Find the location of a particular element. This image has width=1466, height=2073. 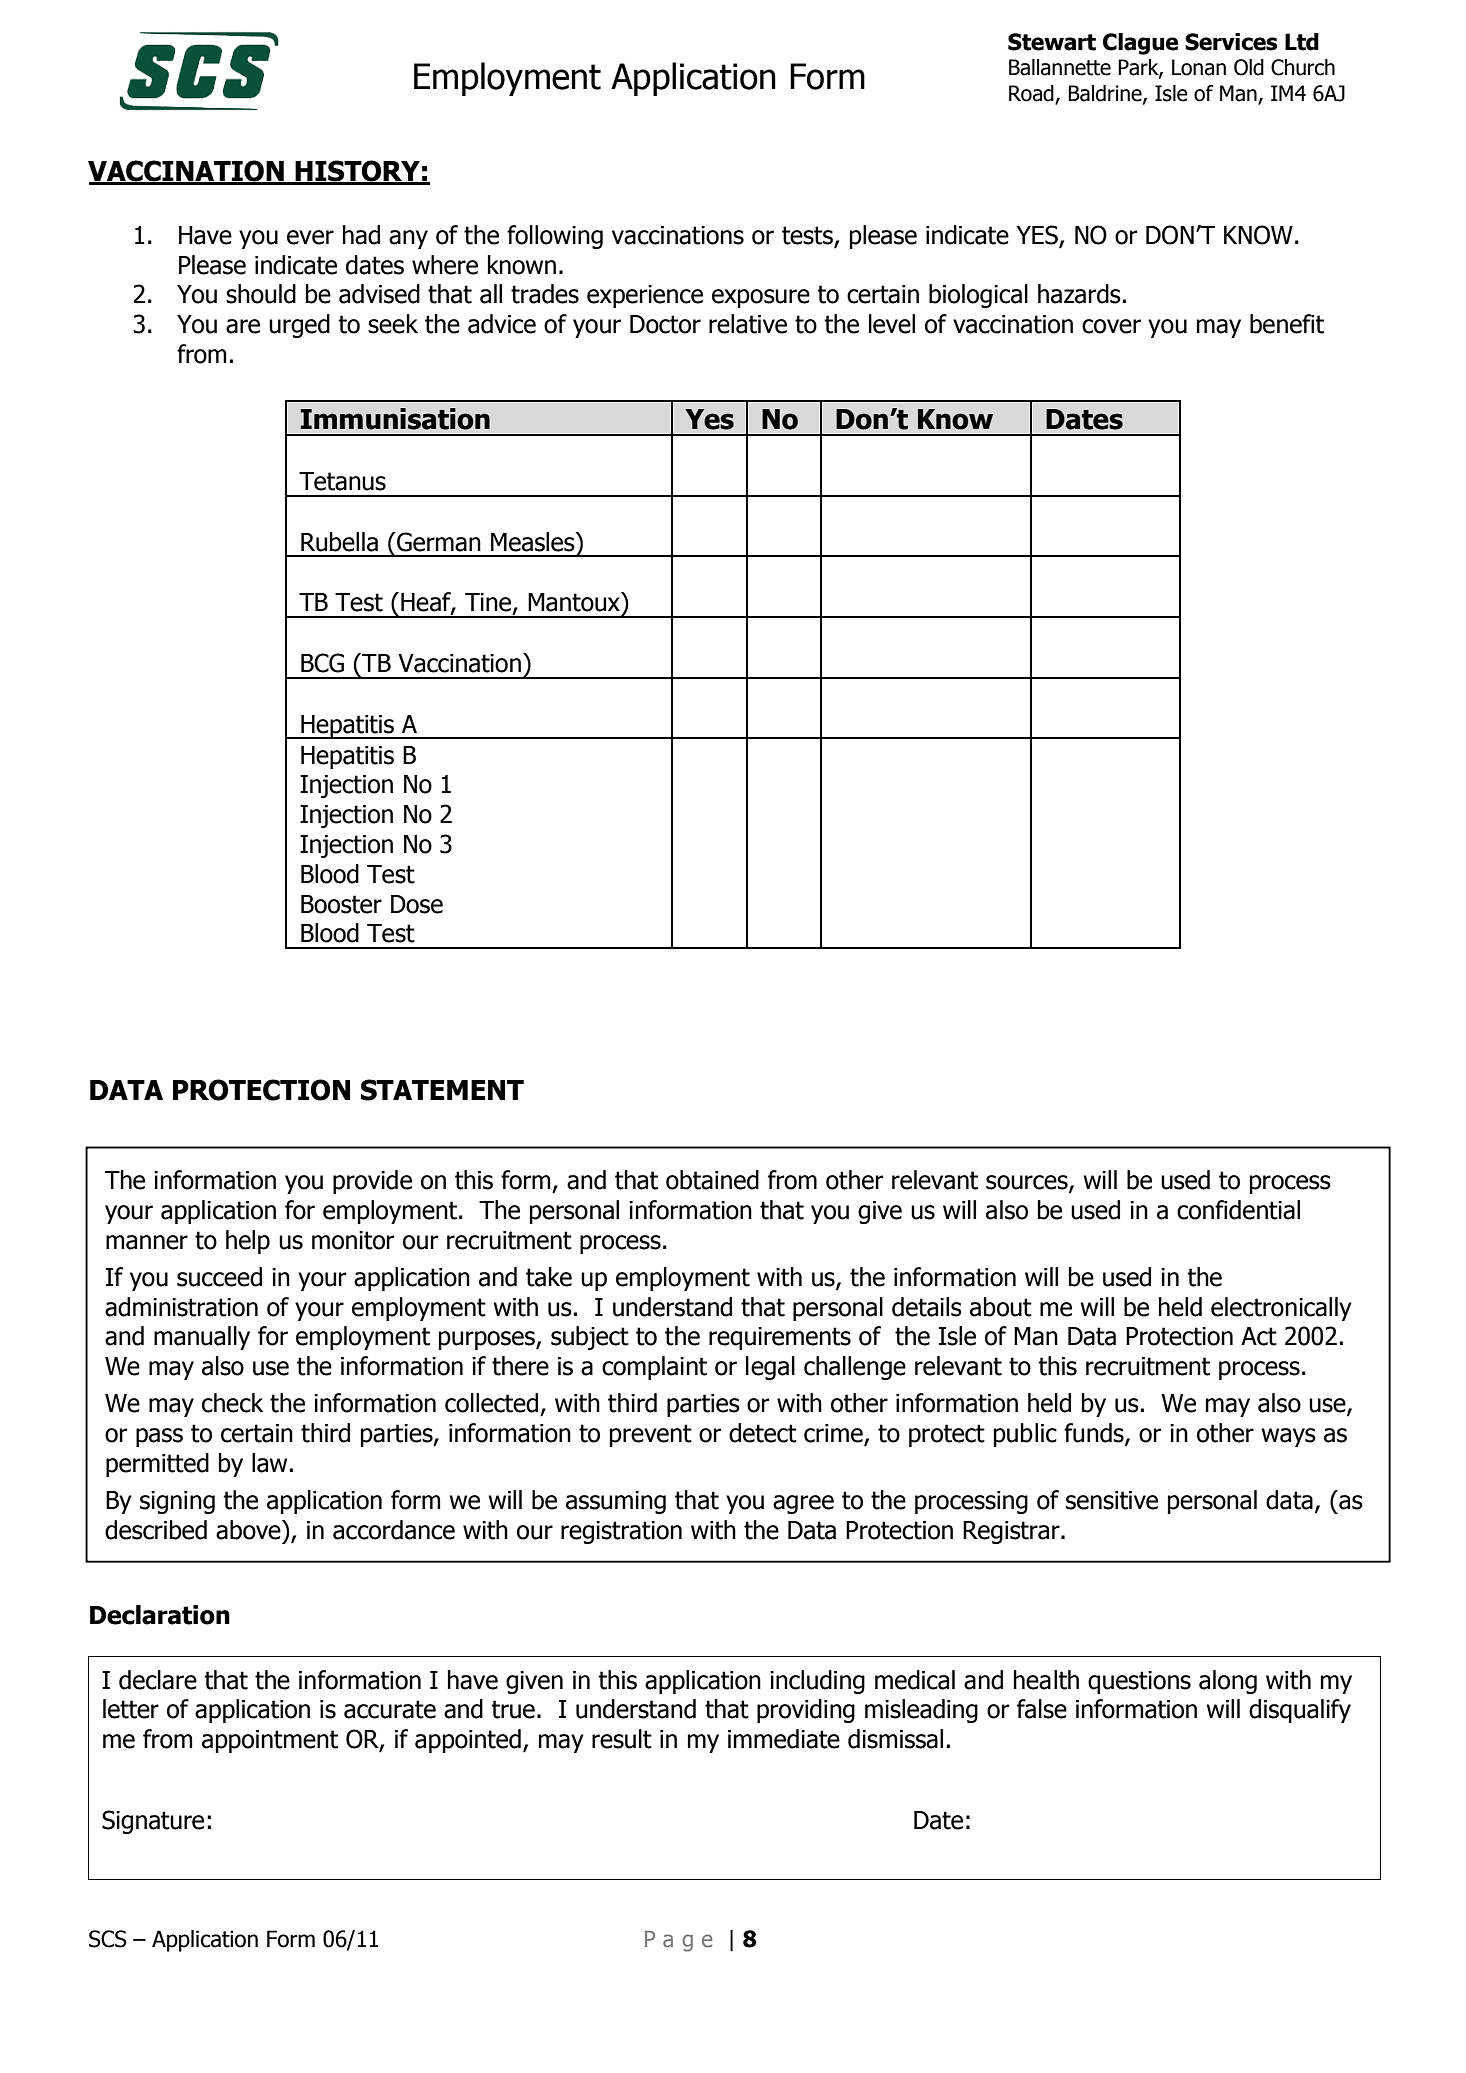

following is located at coordinates (555, 237).
